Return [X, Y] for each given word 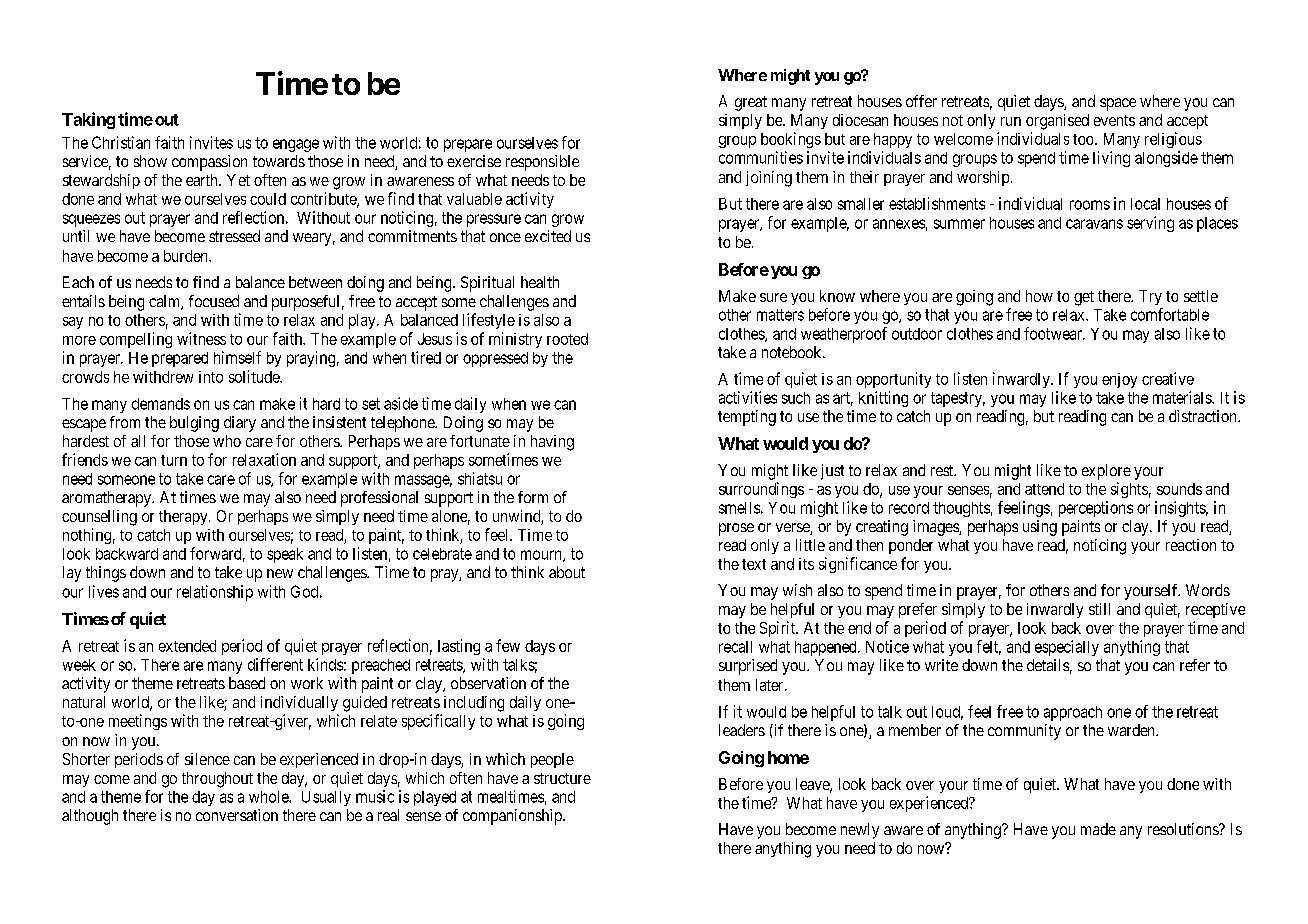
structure [562, 778]
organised [1057, 122]
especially [1067, 648]
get [1084, 298]
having [552, 443]
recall [735, 647]
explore [1106, 472]
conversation [237, 815]
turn [174, 460]
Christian [121, 142]
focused [214, 301]
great [751, 103]
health [540, 282]
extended [187, 646]
